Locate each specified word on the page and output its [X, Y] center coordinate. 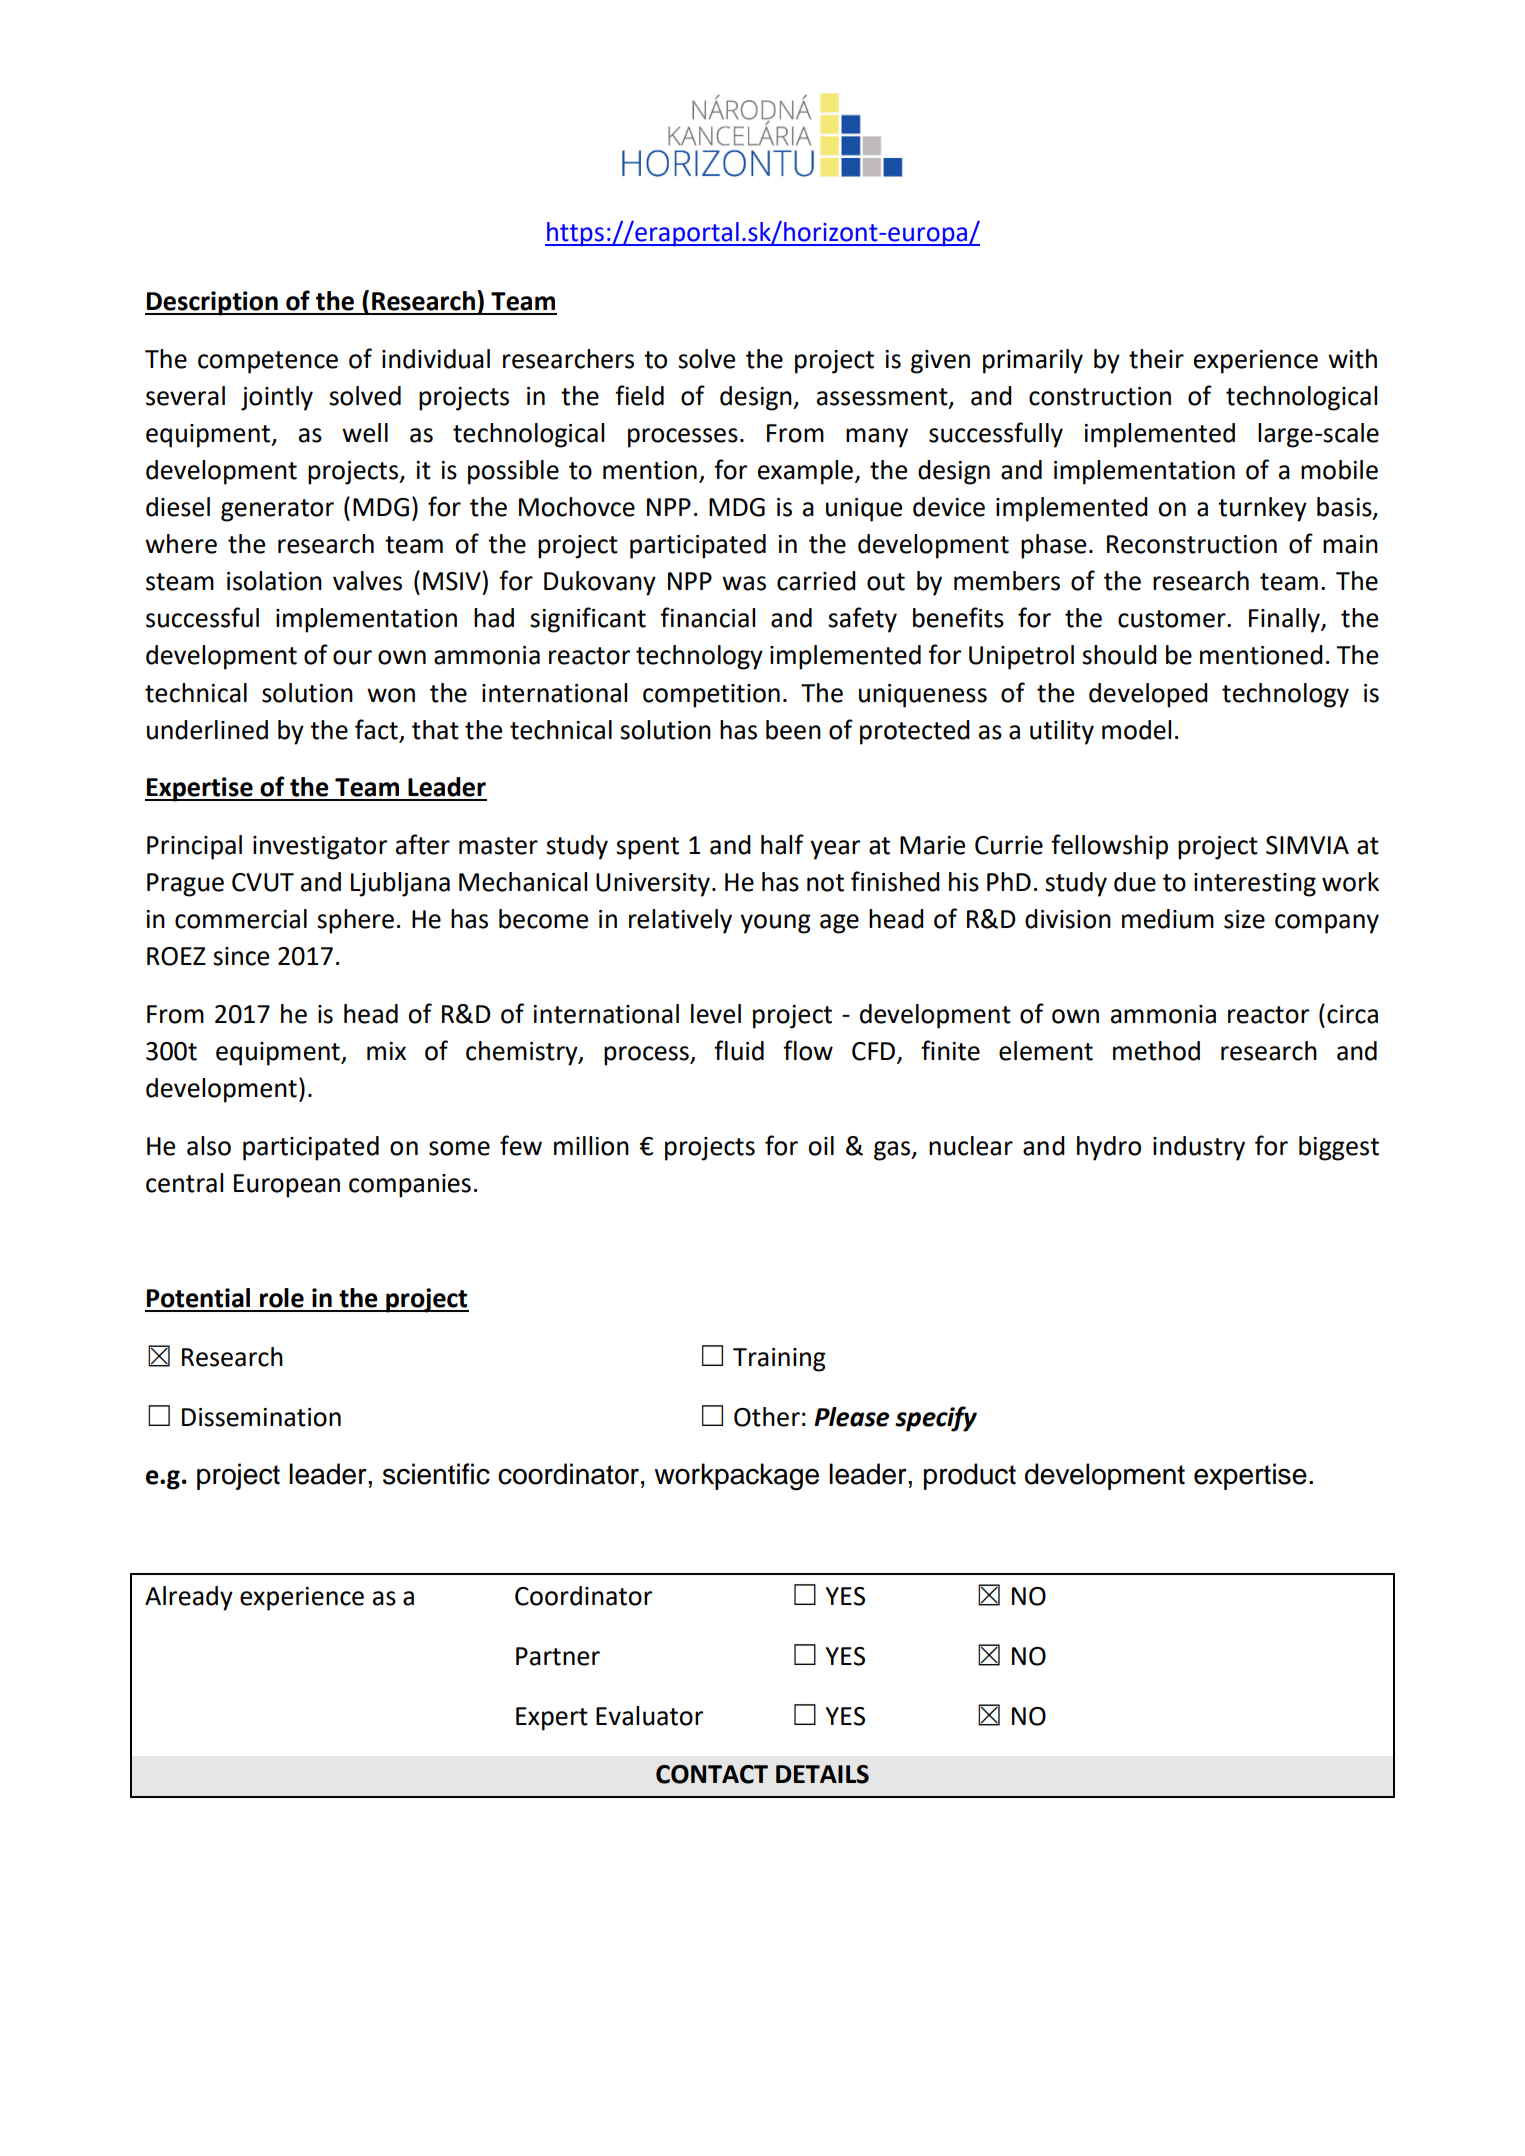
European [287, 1186]
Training [779, 1360]
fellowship [1109, 847]
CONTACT [712, 1774]
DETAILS [822, 1774]
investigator [320, 848]
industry [1199, 1148]
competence [268, 362]
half [782, 844]
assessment [883, 397]
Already [189, 1598]
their [1156, 359]
